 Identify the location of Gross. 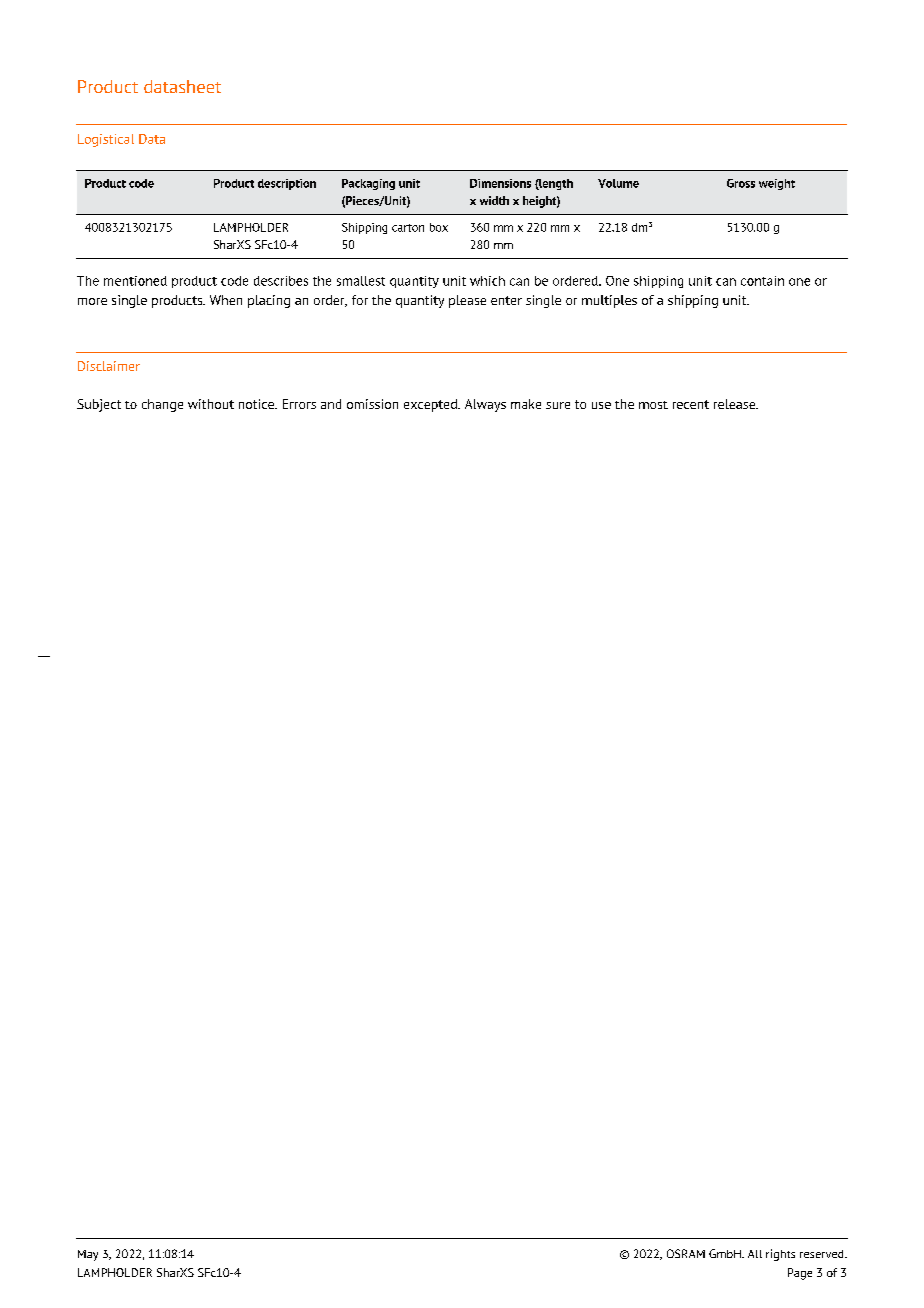
(741, 183).
